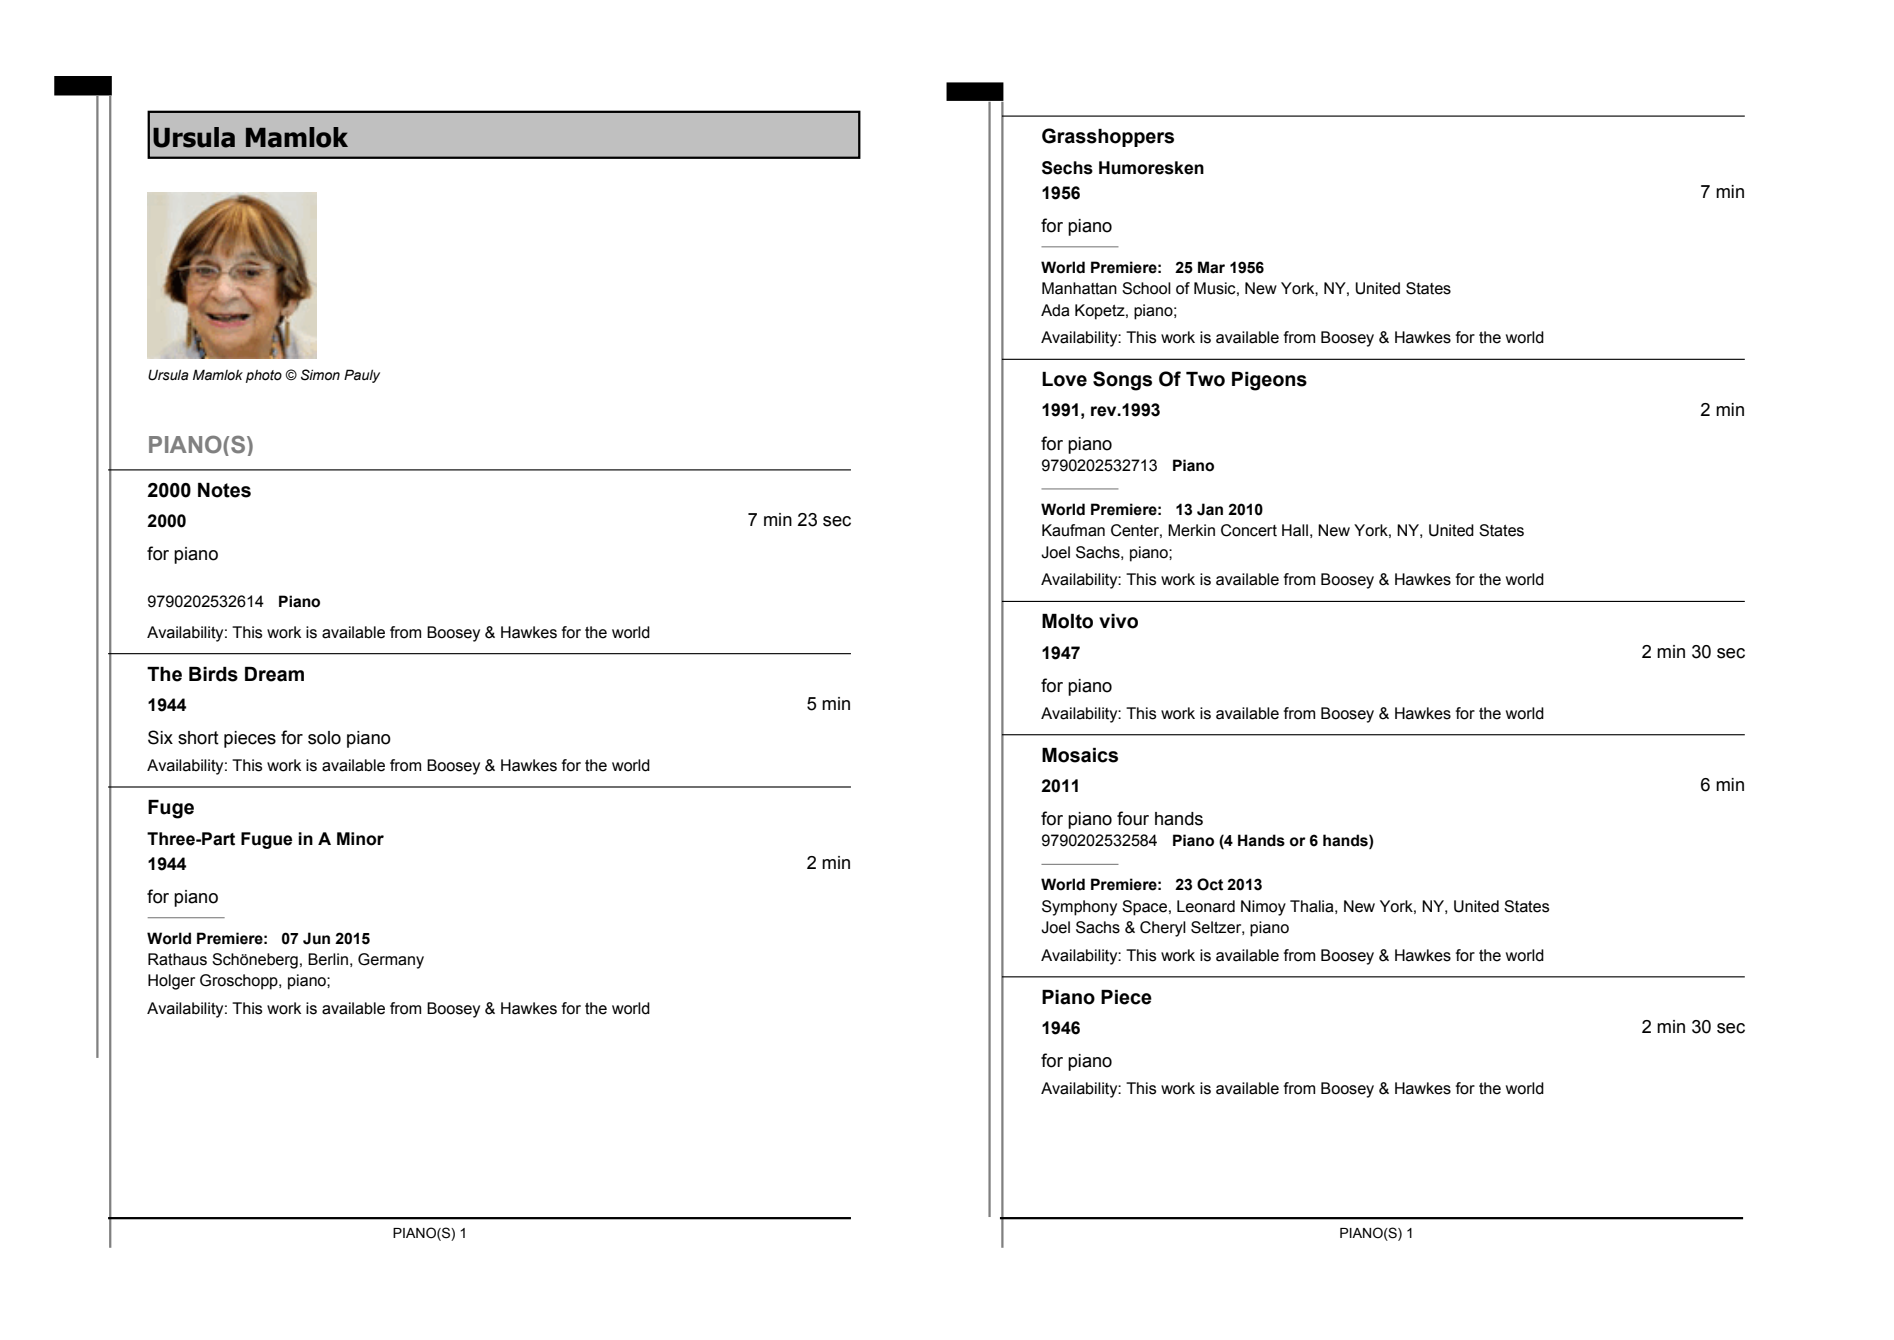 Image resolution: width=1894 pixels, height=1340 pixels. What do you see at coordinates (1211, 267) in the document?
I see `Mar` at bounding box center [1211, 267].
